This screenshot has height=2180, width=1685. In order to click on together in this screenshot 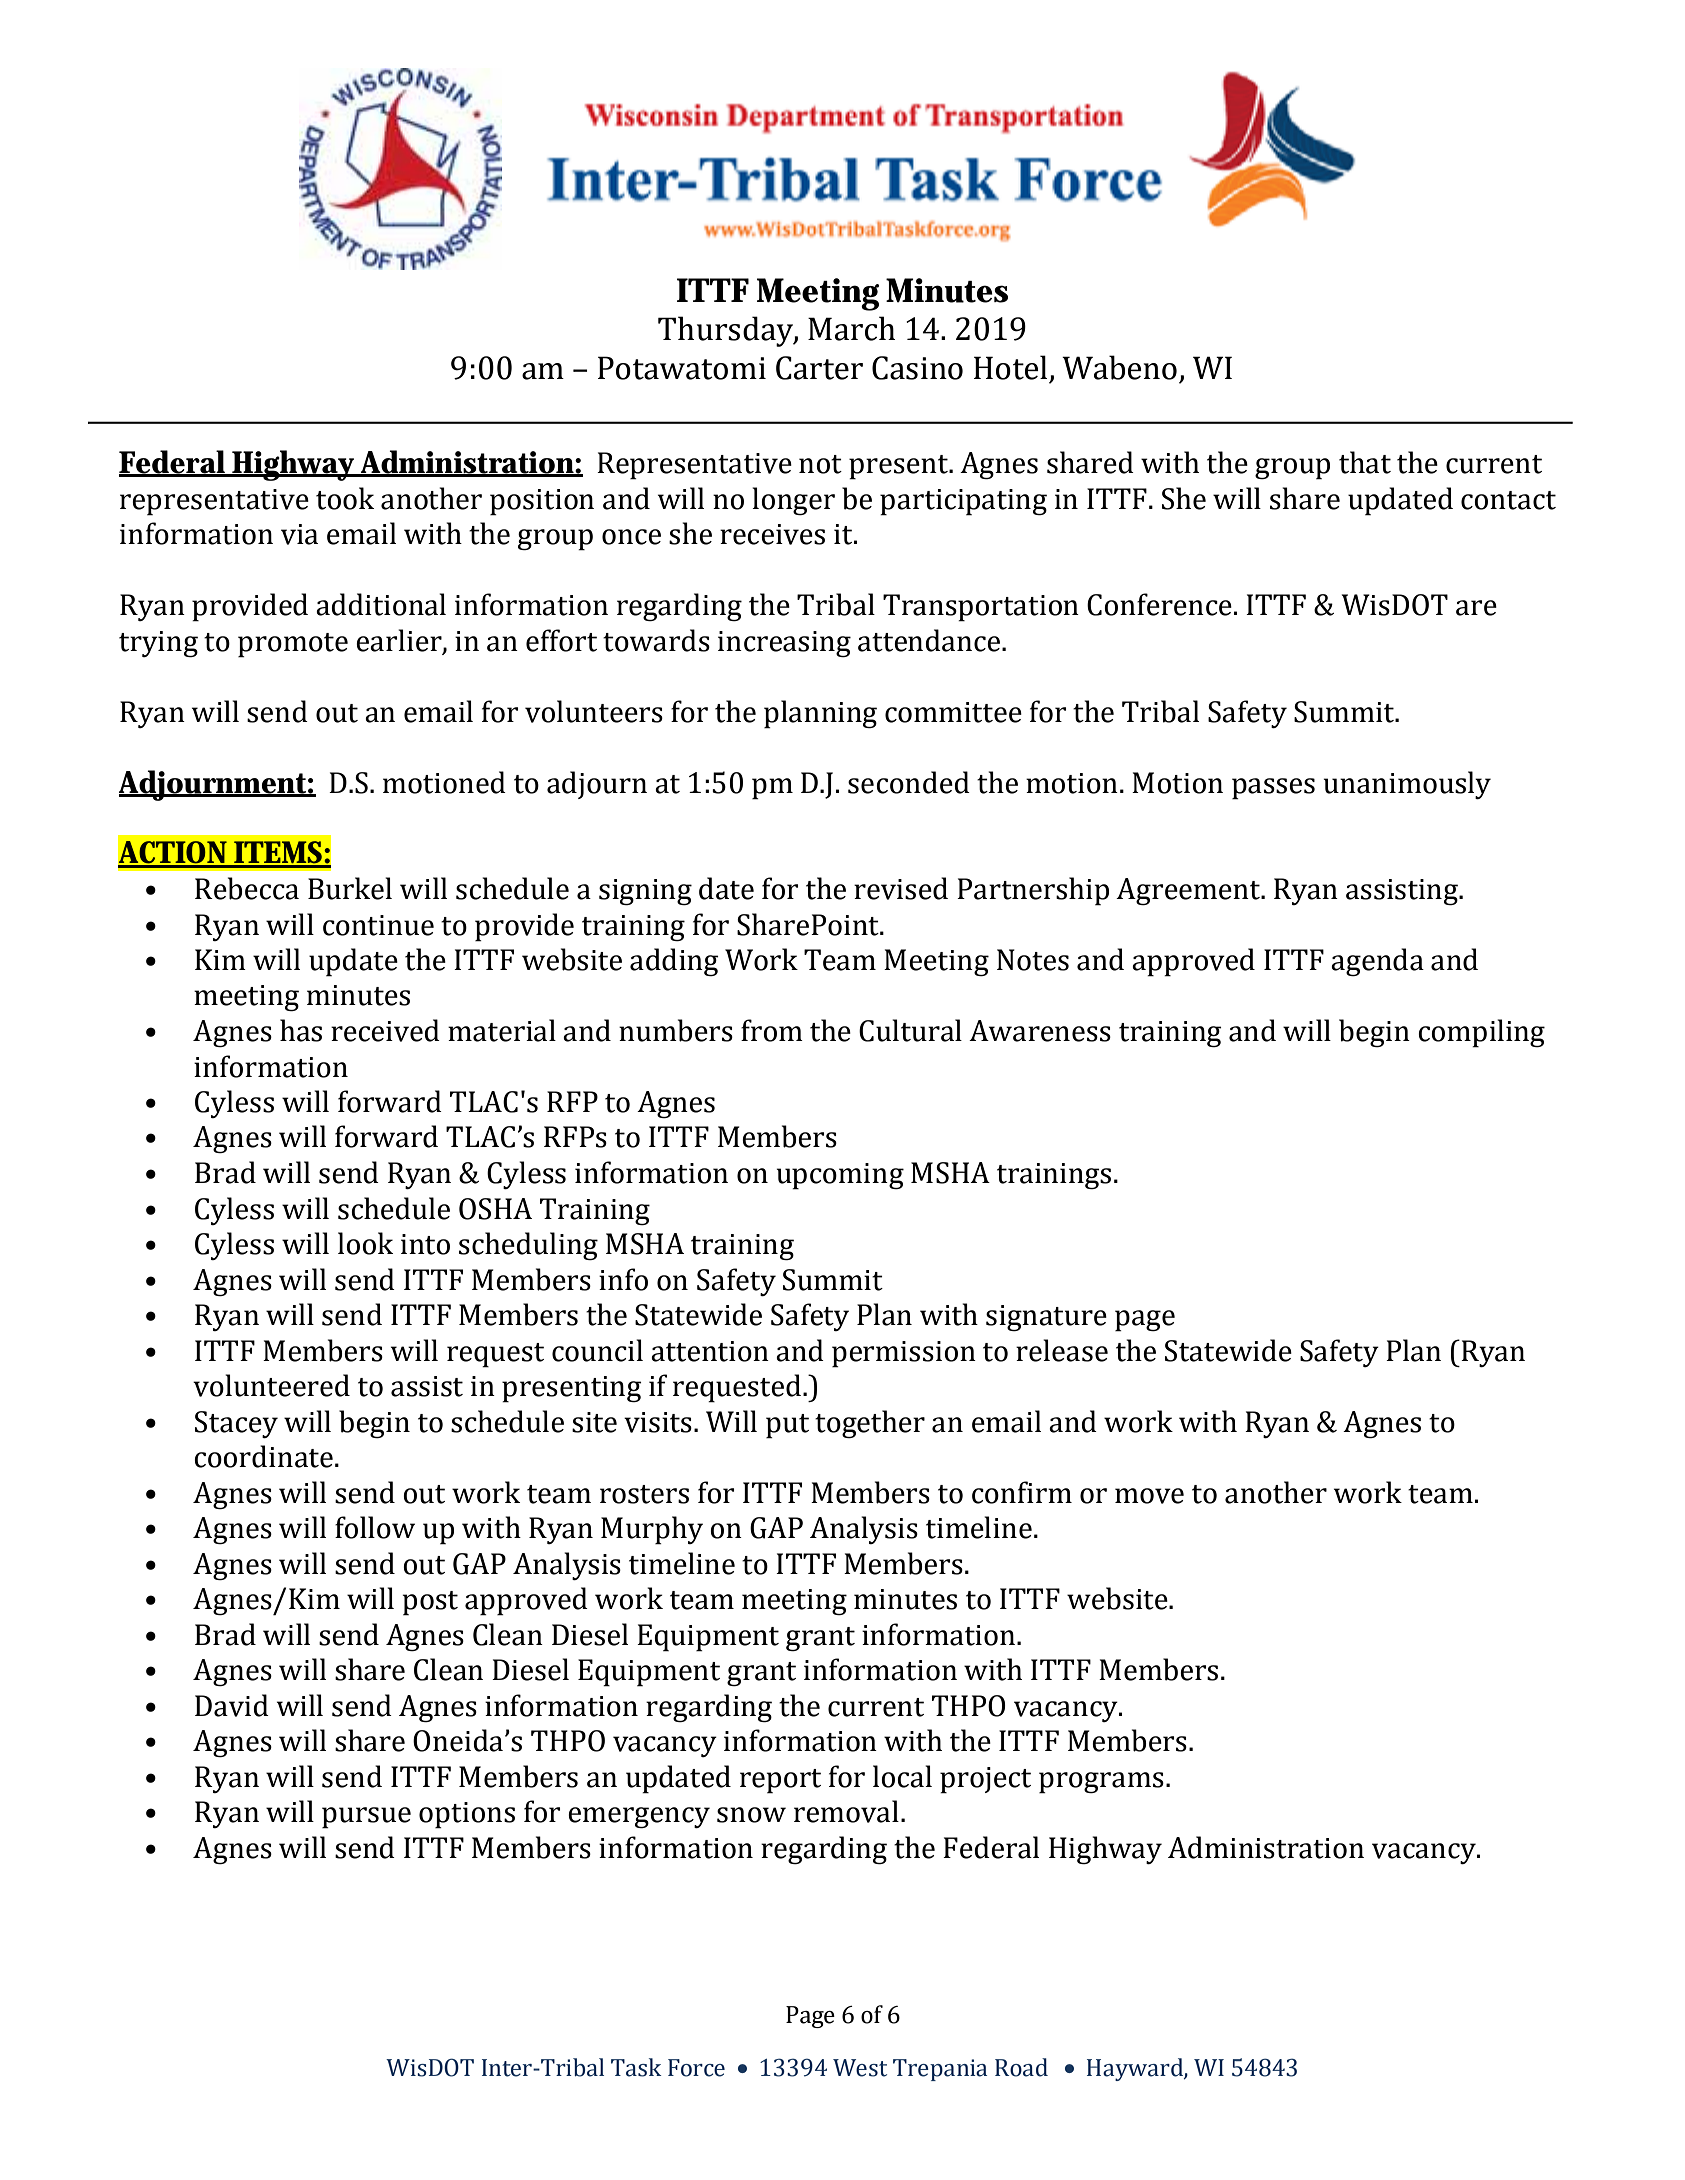, I will do `click(870, 1424)`.
